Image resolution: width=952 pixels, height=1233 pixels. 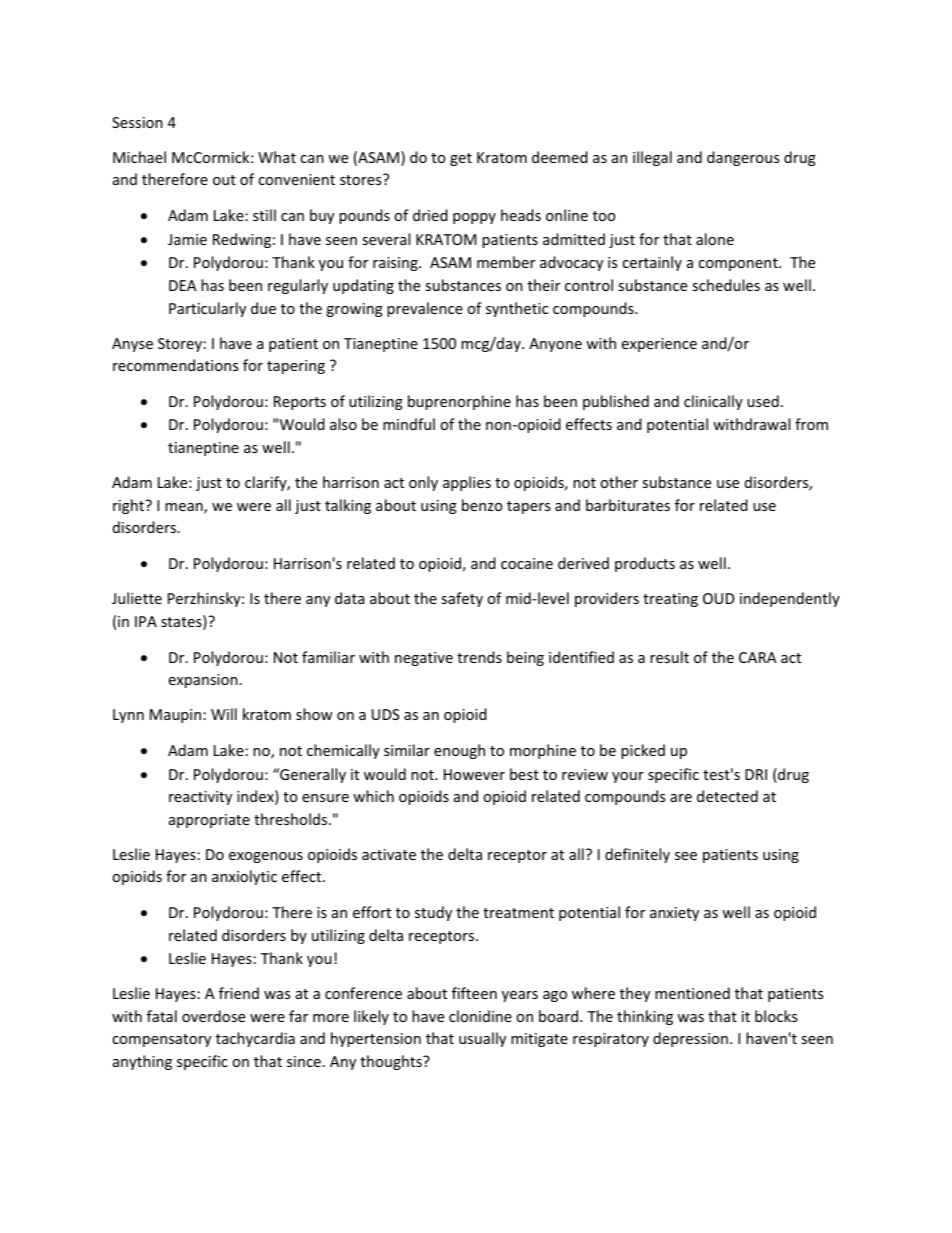 What do you see at coordinates (462, 599) in the image?
I see `safety` at bounding box center [462, 599].
